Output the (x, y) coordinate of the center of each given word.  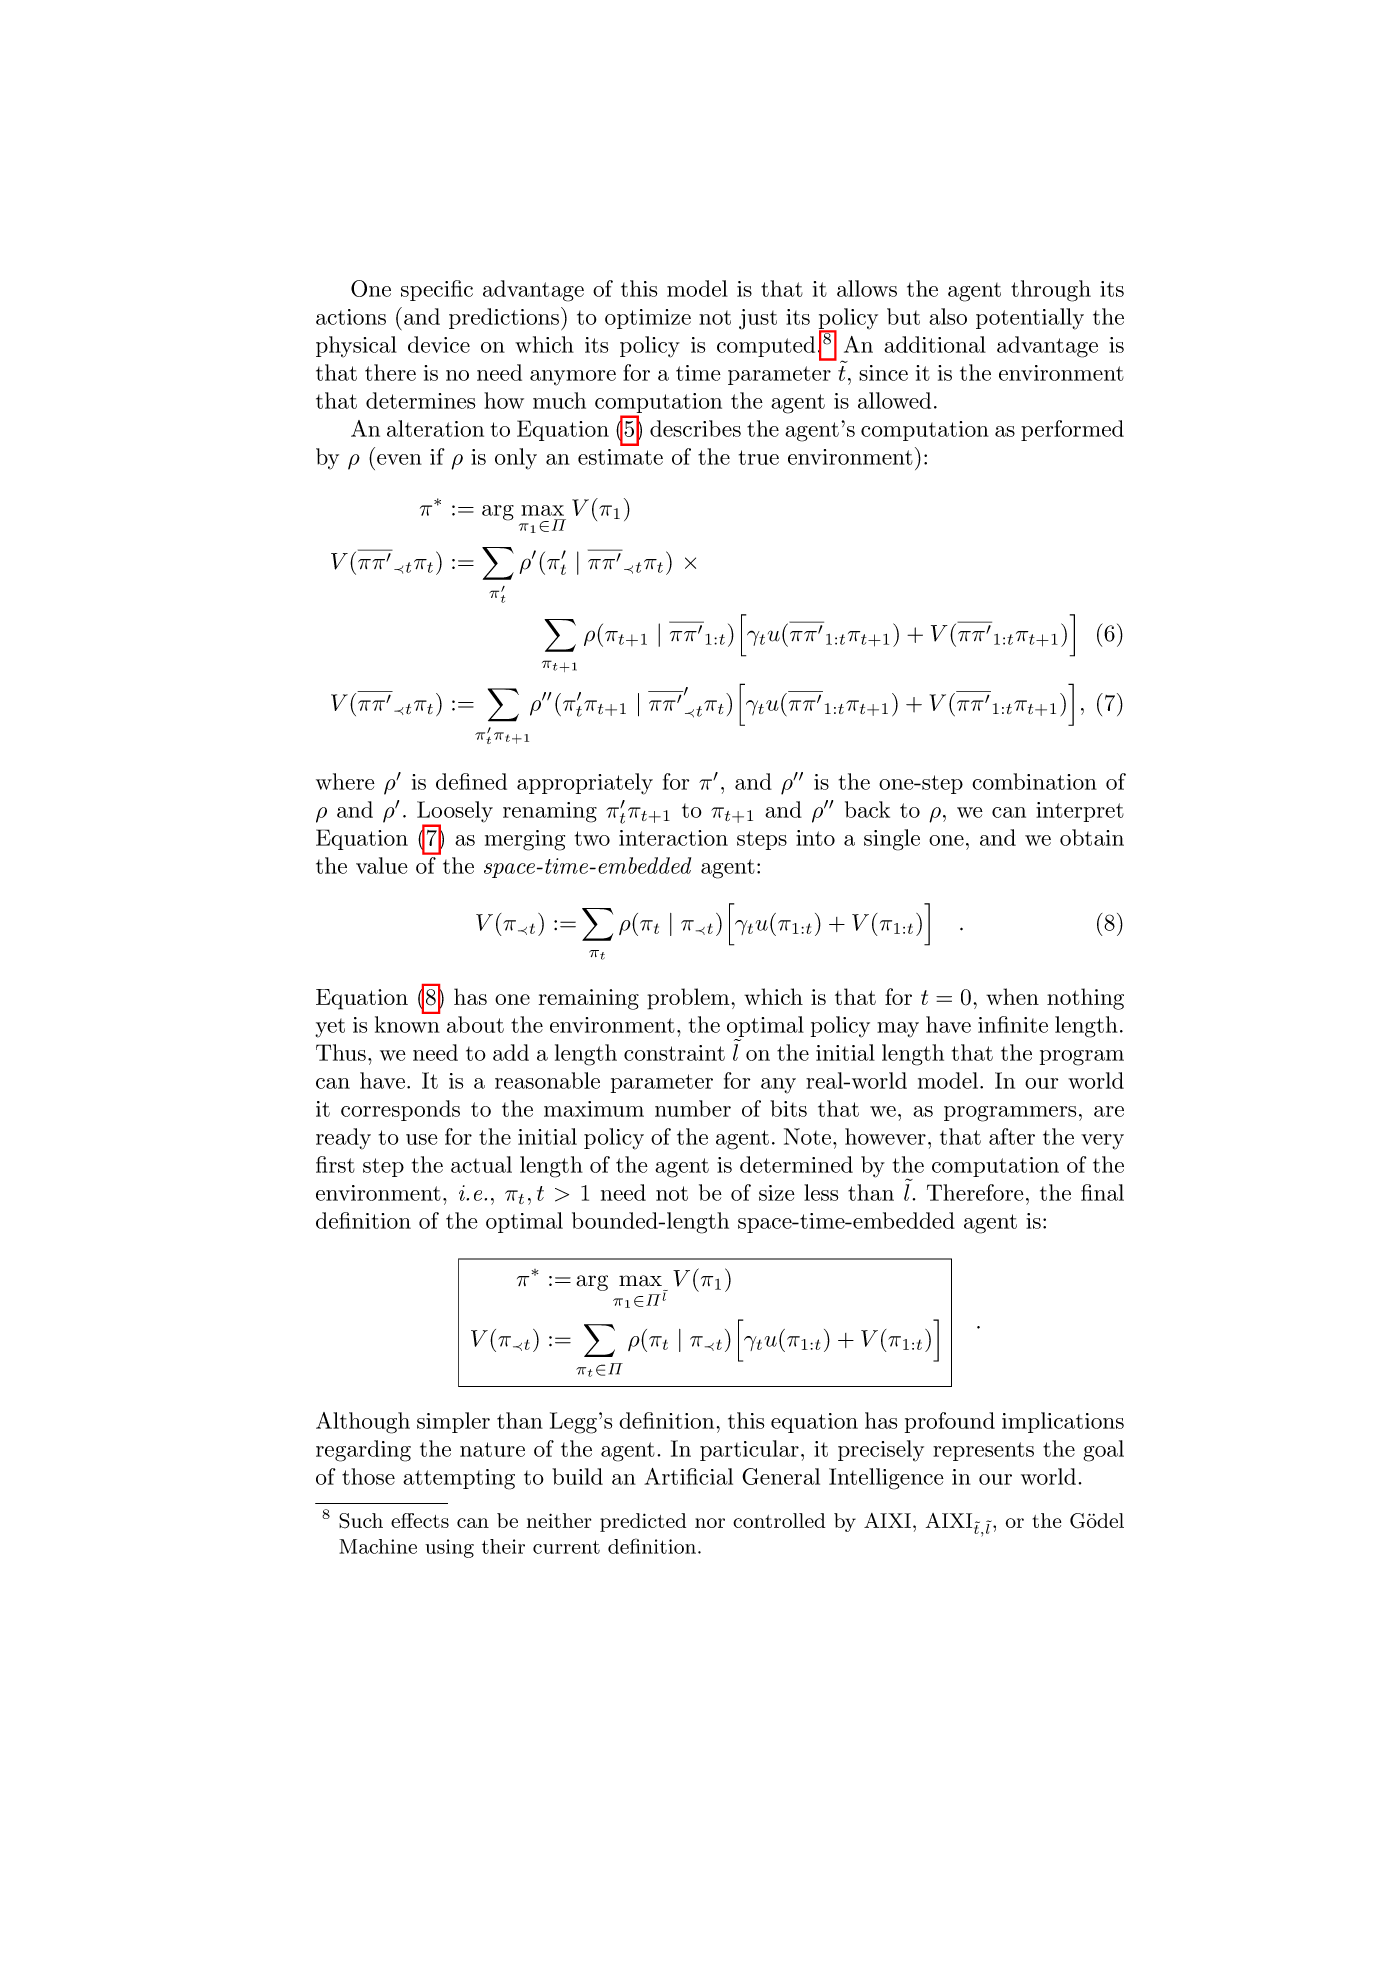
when (1012, 996)
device (439, 344)
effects (420, 1520)
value (382, 865)
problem (688, 999)
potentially (1030, 319)
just (758, 319)
